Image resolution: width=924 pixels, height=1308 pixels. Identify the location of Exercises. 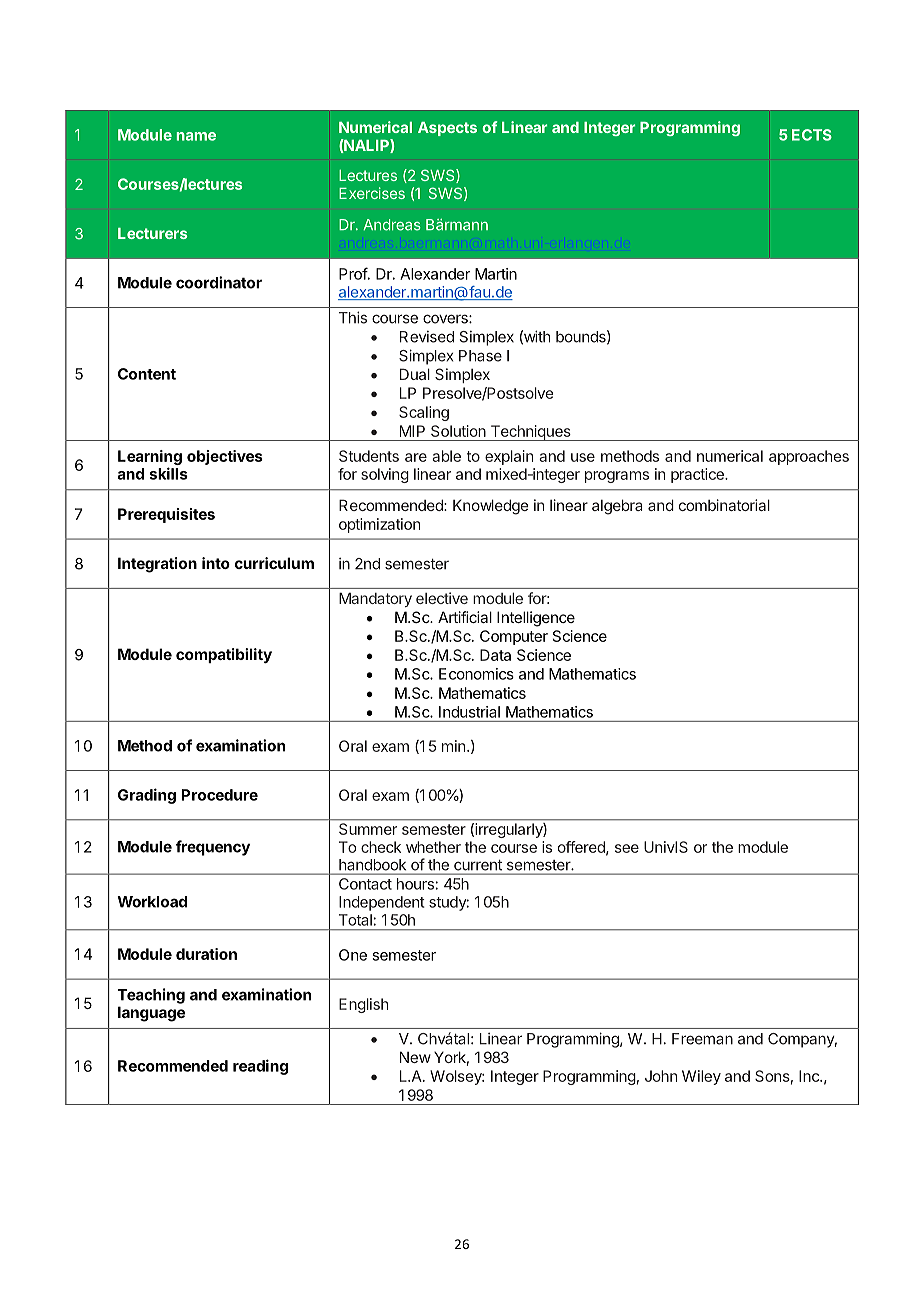
(372, 193).
